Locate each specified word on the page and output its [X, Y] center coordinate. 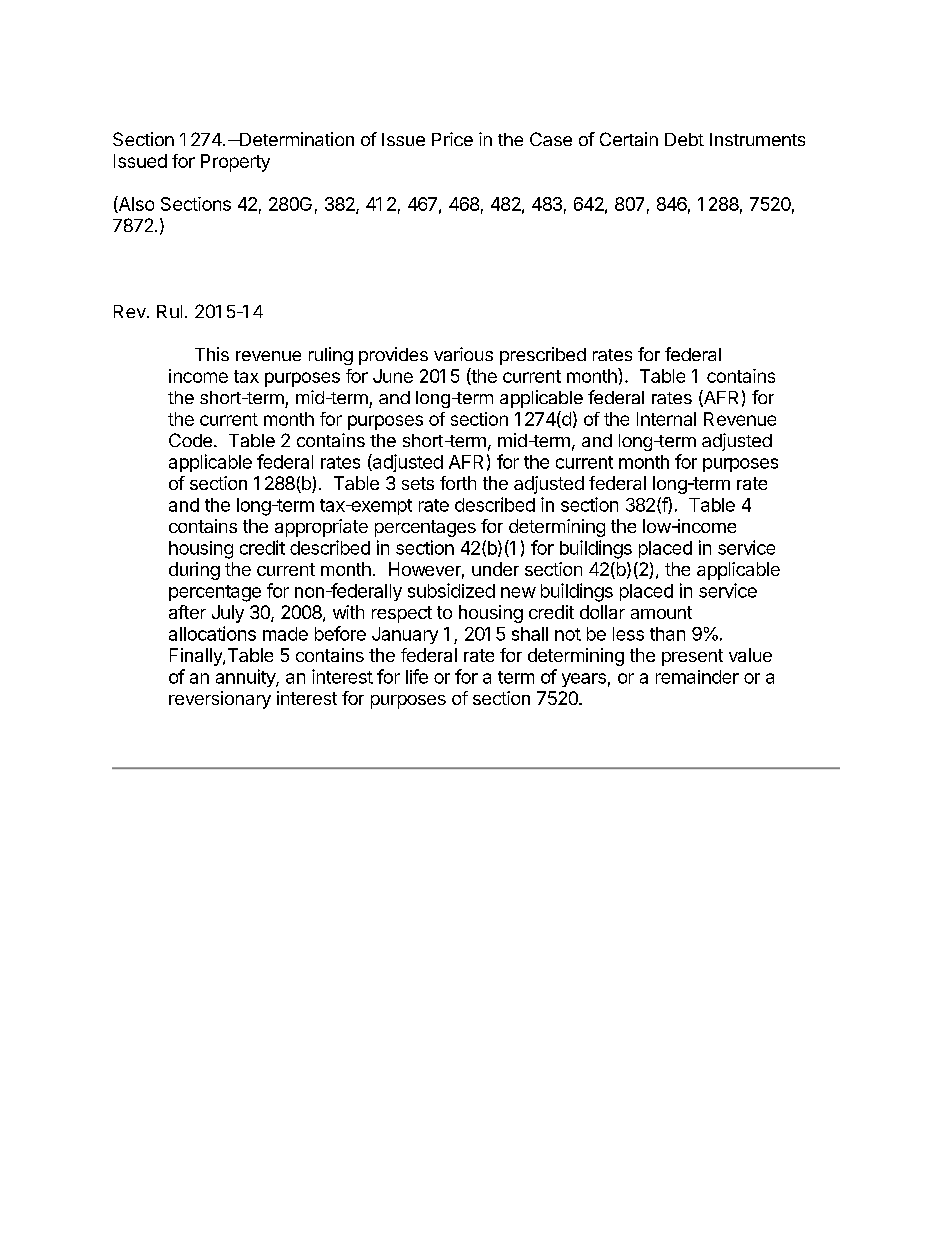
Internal [666, 419]
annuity [246, 678]
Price [452, 139]
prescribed [543, 356]
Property [235, 163]
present [692, 657]
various [463, 354]
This [212, 354]
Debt [684, 139]
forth [458, 483]
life [417, 676]
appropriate [321, 528]
